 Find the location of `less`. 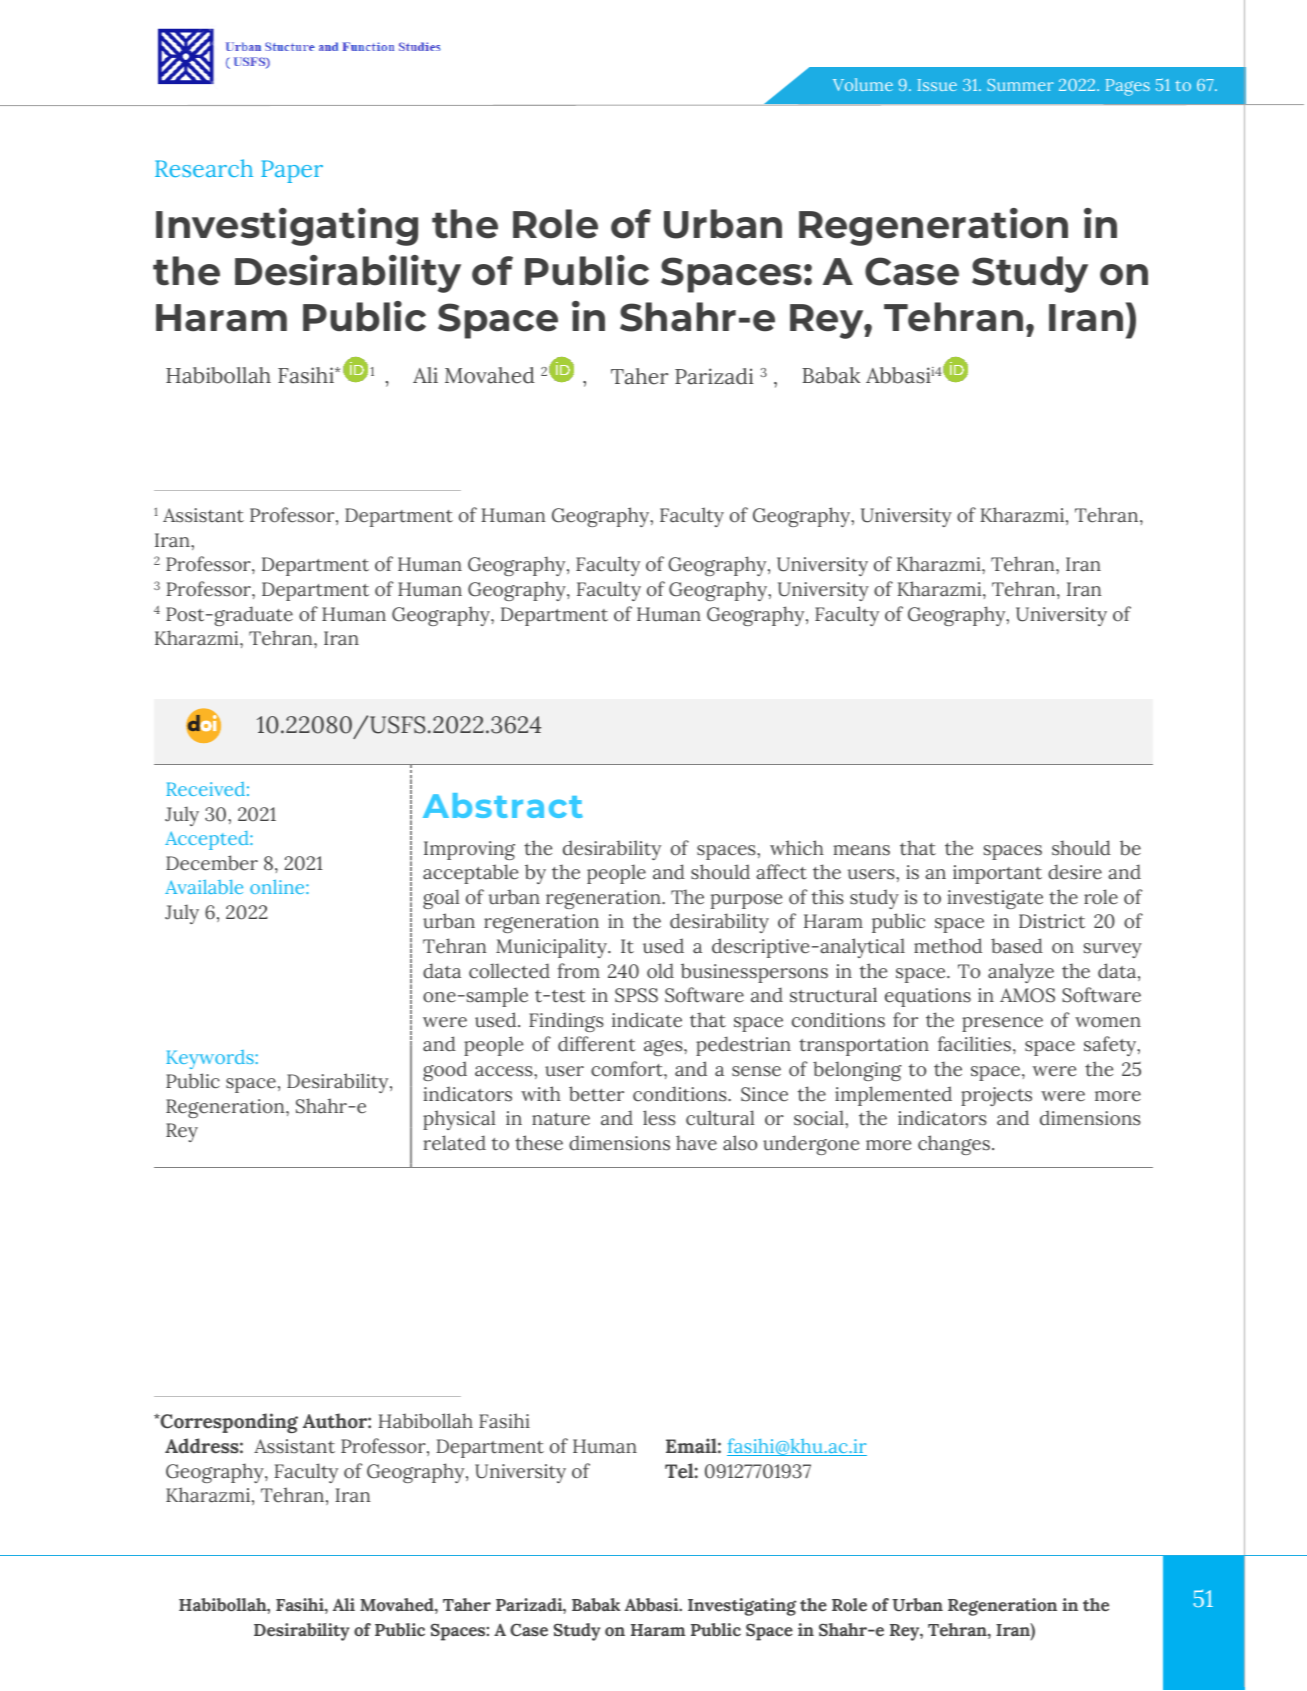

less is located at coordinates (659, 1118).
